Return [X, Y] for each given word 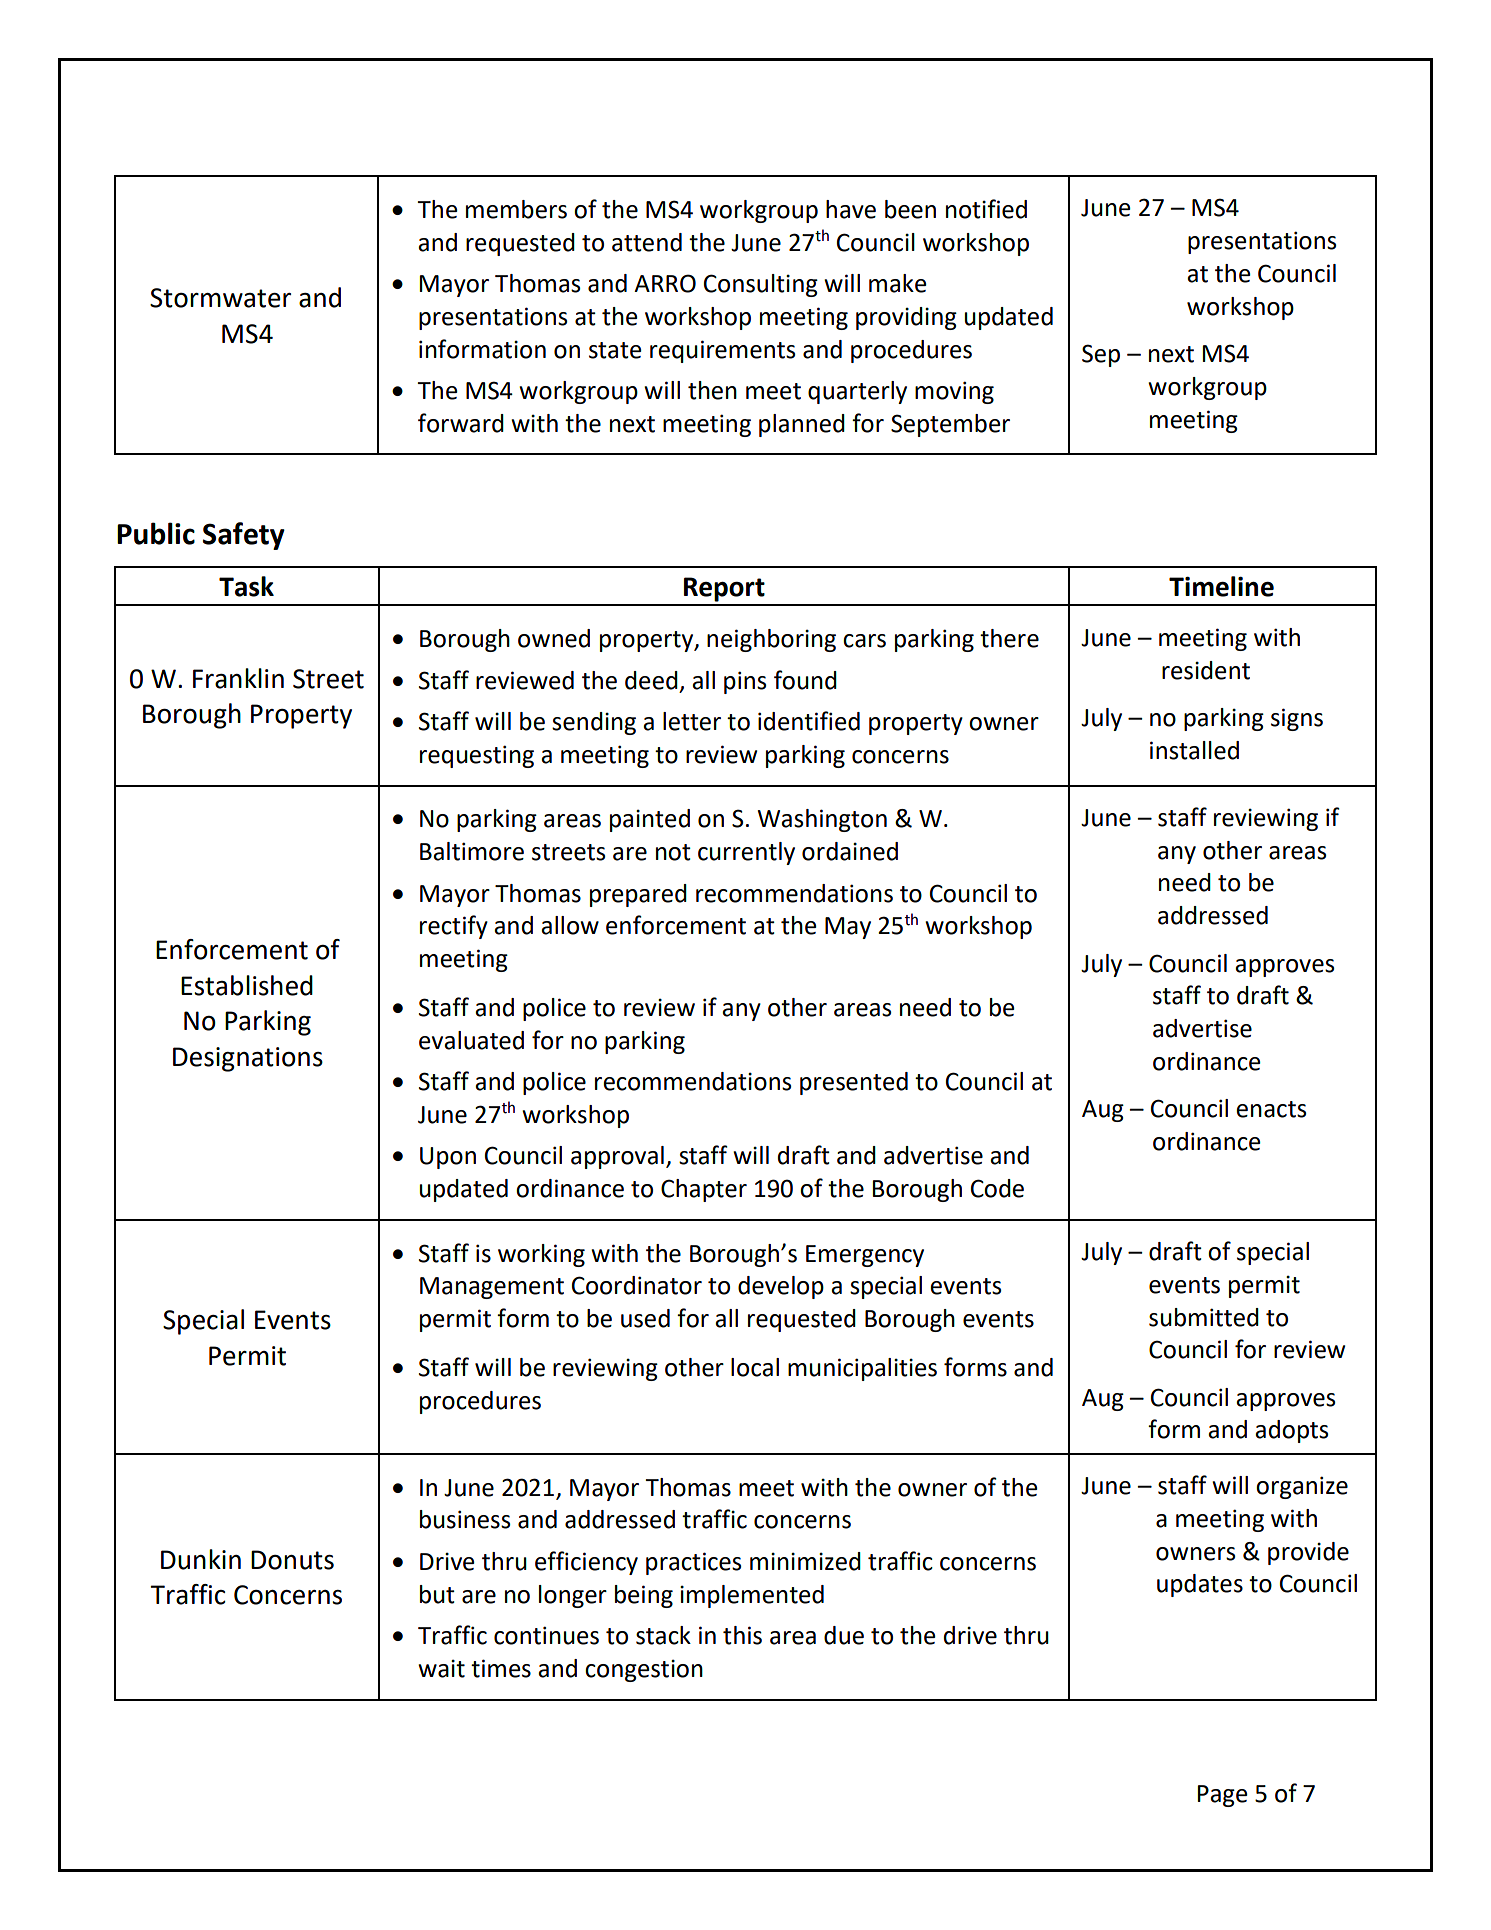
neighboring [771, 640]
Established [247, 985]
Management [492, 1288]
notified [986, 209]
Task [246, 586]
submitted [1204, 1317]
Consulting [761, 285]
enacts [1271, 1109]
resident [1206, 670]
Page [1223, 1796]
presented [854, 1083]
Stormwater [220, 298]
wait [441, 1668]
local [755, 1367]
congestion [644, 1670]
